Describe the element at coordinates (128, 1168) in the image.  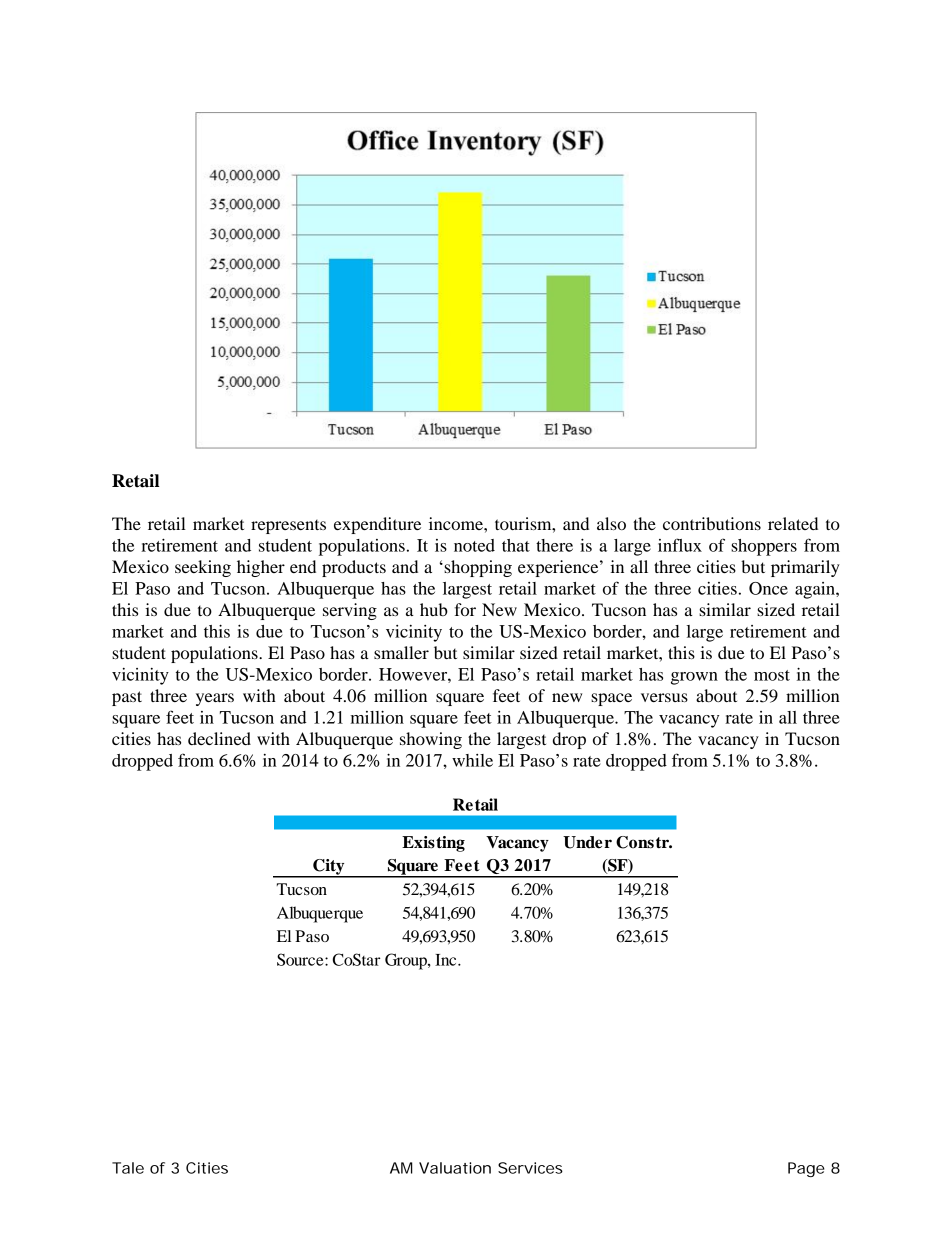
I see `Tale` at that location.
